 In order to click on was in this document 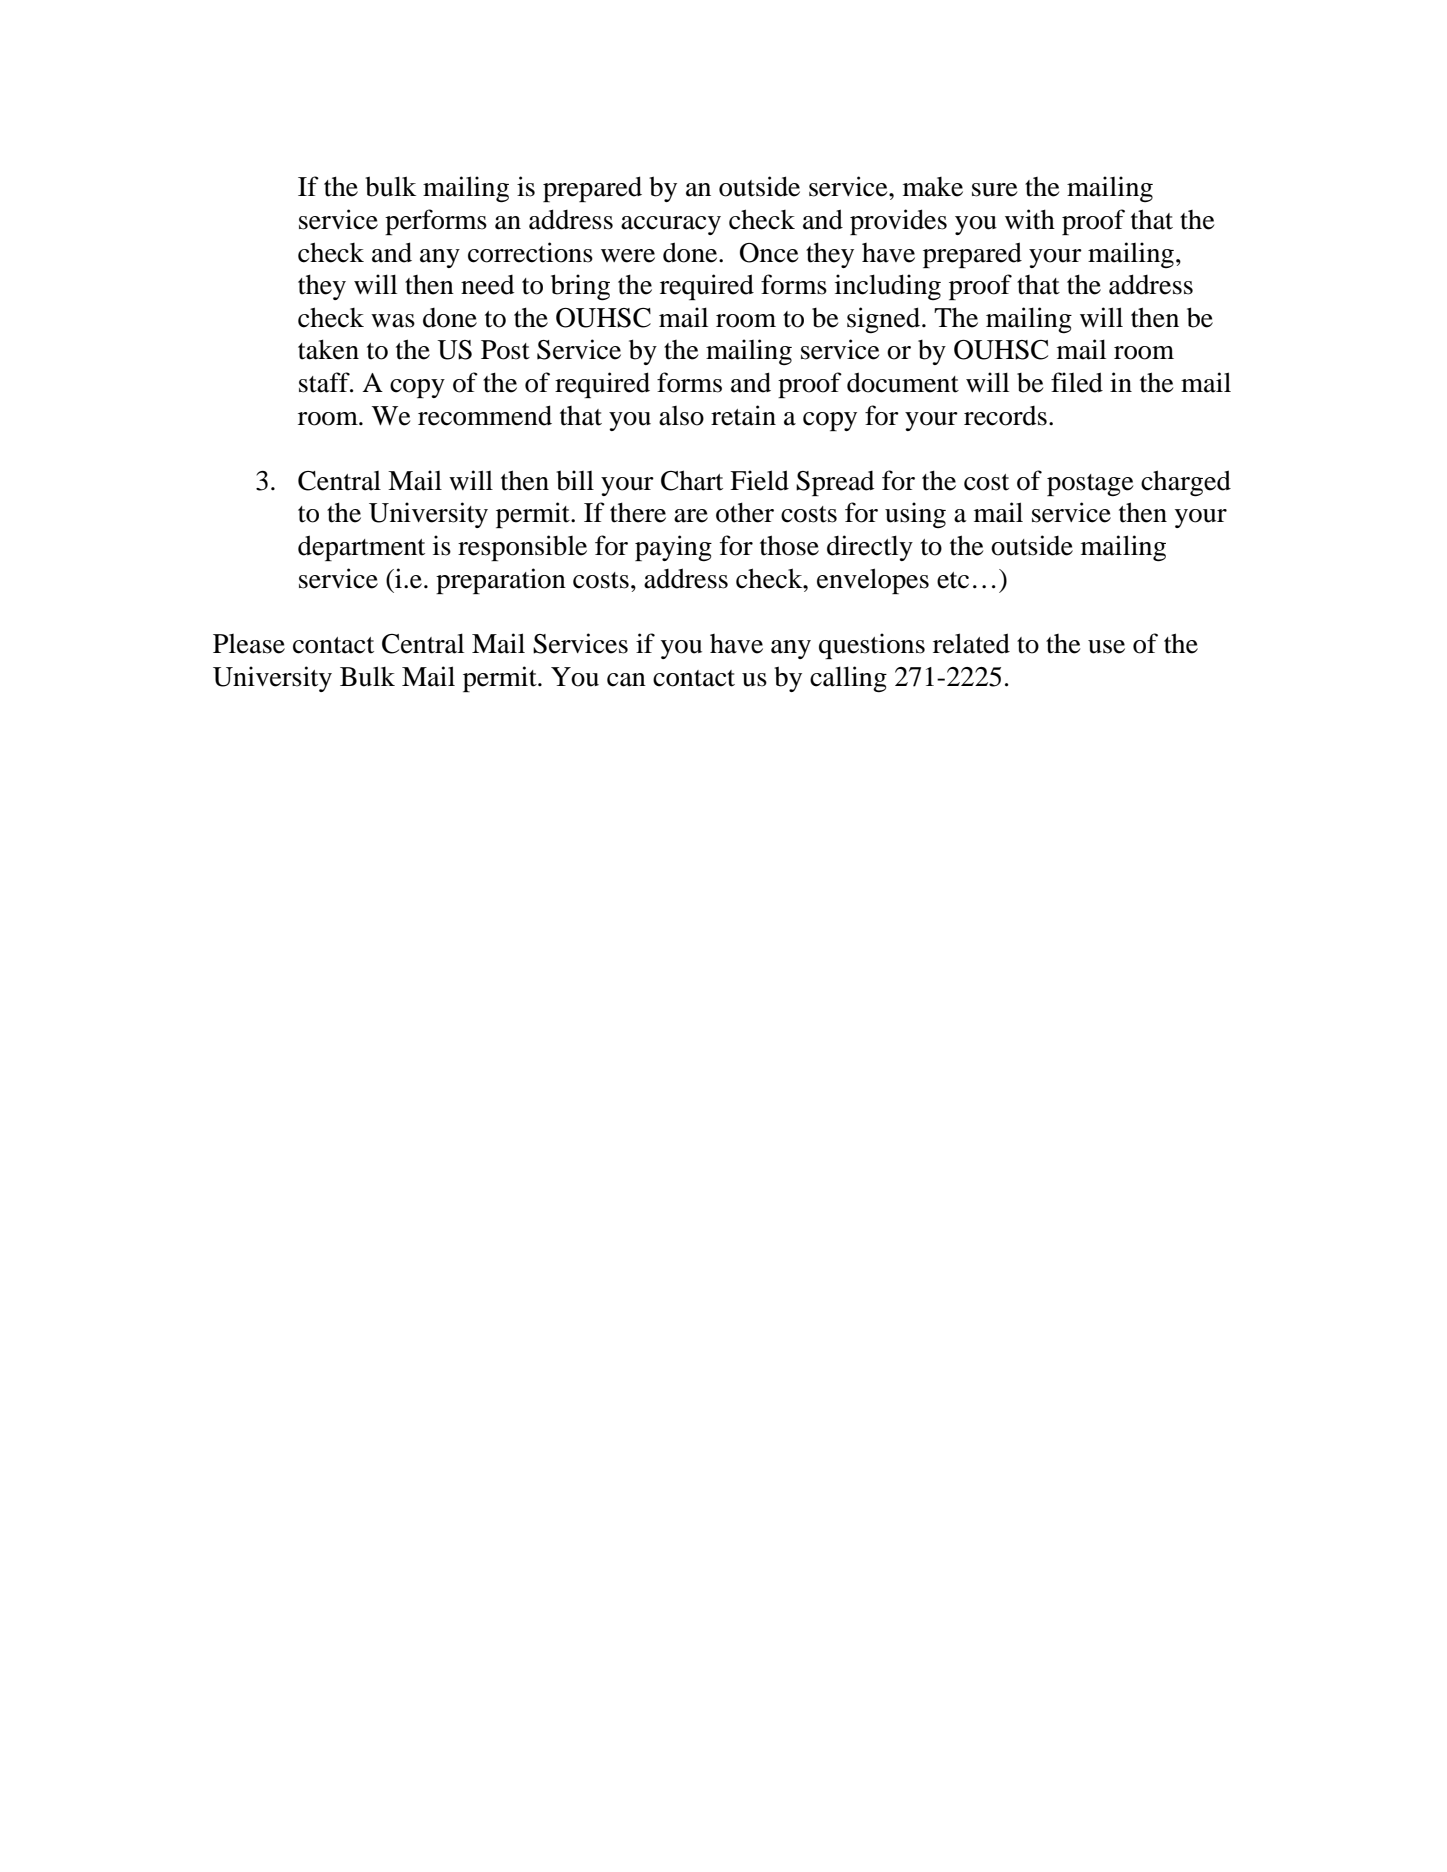, I will do `click(393, 321)`.
